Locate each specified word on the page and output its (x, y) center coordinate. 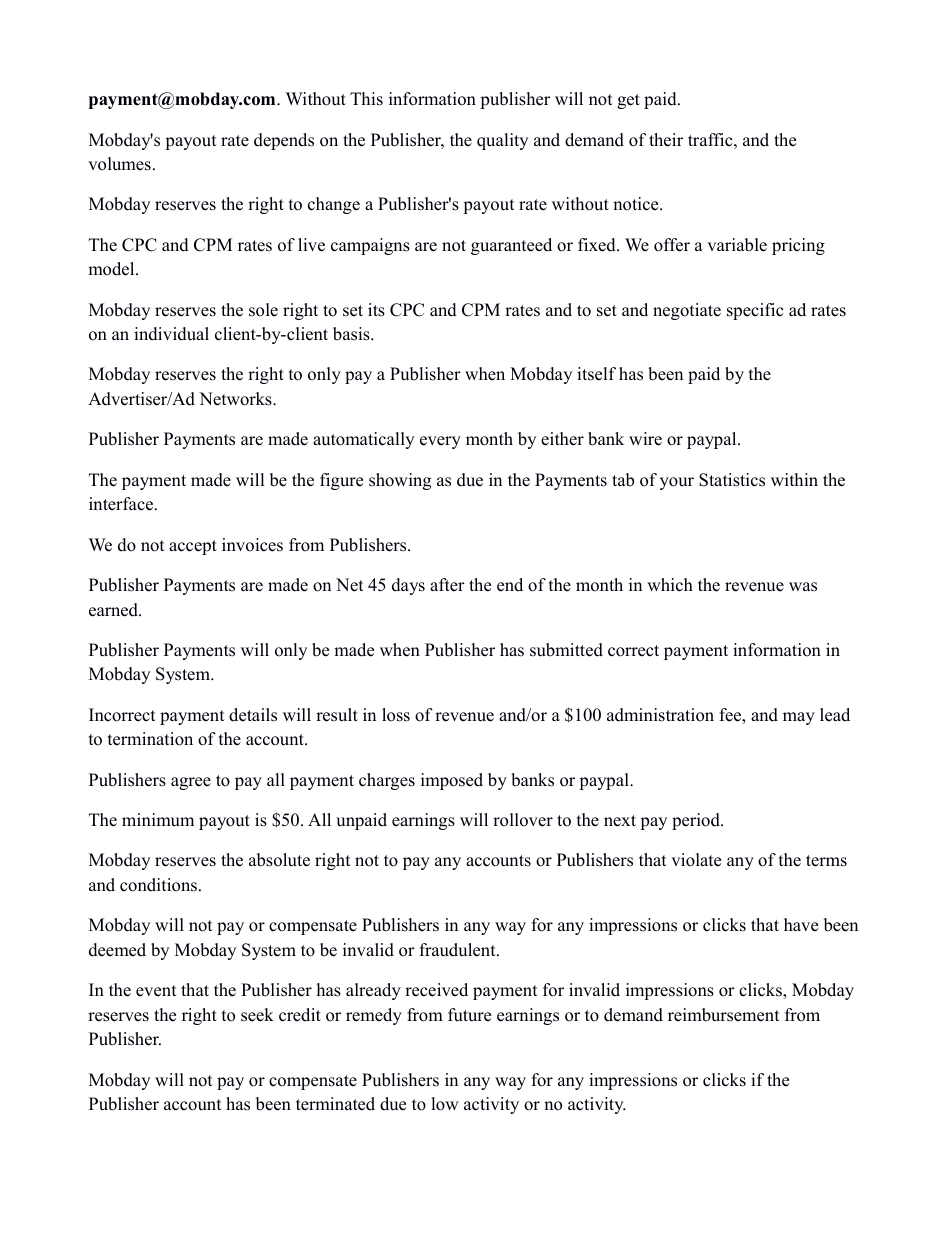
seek (257, 1015)
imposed (452, 781)
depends (284, 141)
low (445, 1104)
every (440, 442)
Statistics (732, 480)
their (666, 140)
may (799, 718)
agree (191, 783)
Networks (236, 399)
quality (502, 141)
